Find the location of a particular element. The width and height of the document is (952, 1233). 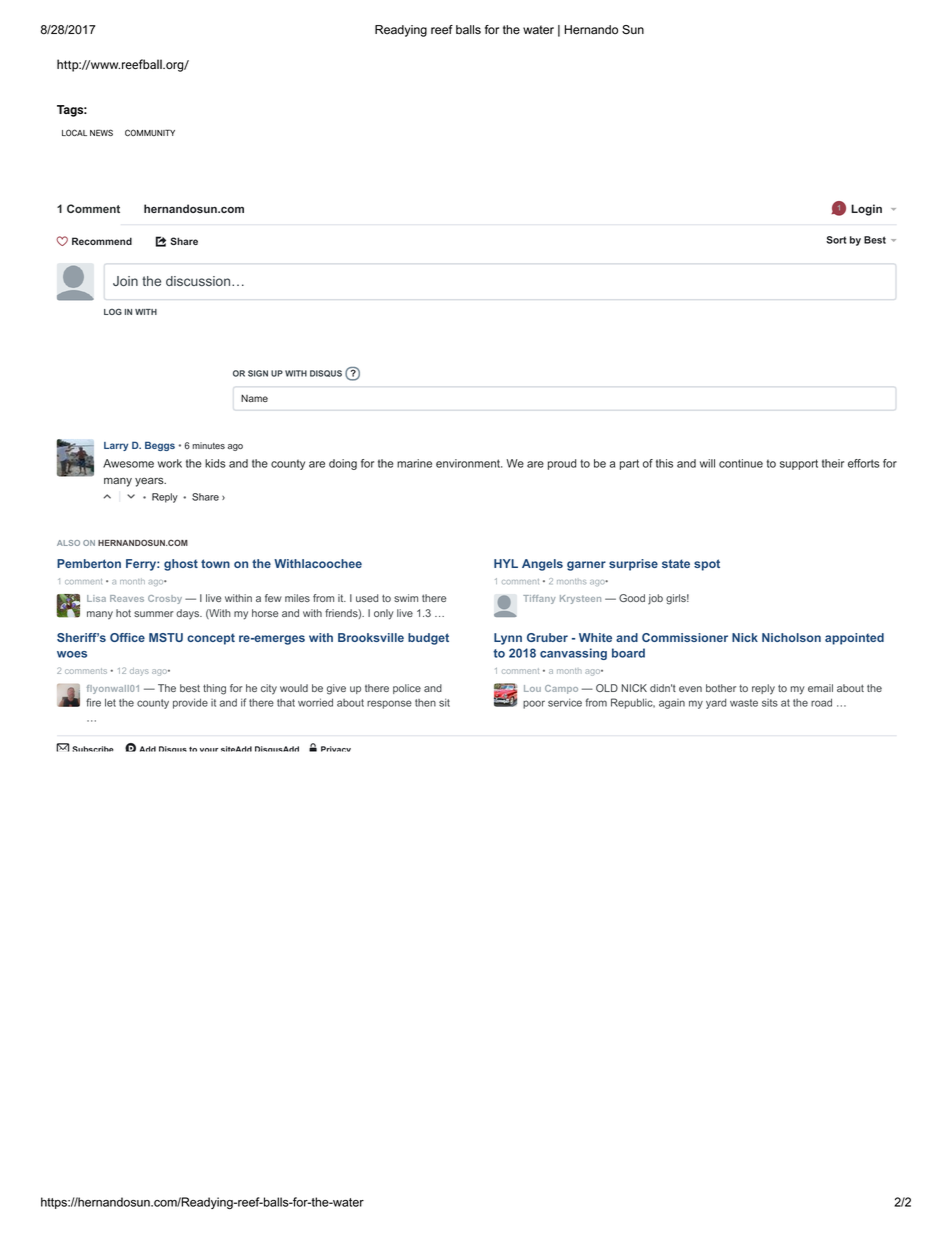

environment is located at coordinates (469, 463).
